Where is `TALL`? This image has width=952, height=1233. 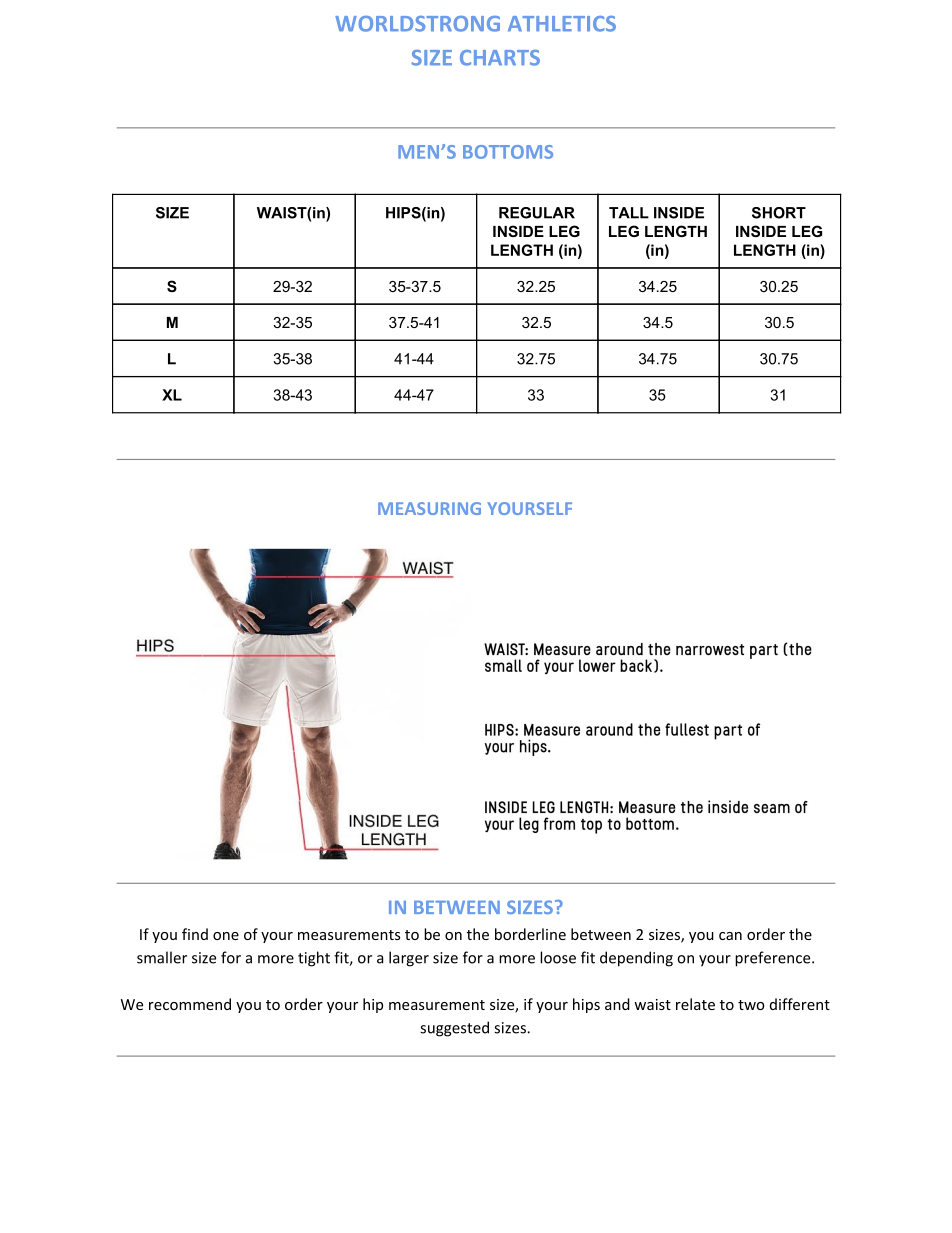
TALL is located at coordinates (629, 213).
